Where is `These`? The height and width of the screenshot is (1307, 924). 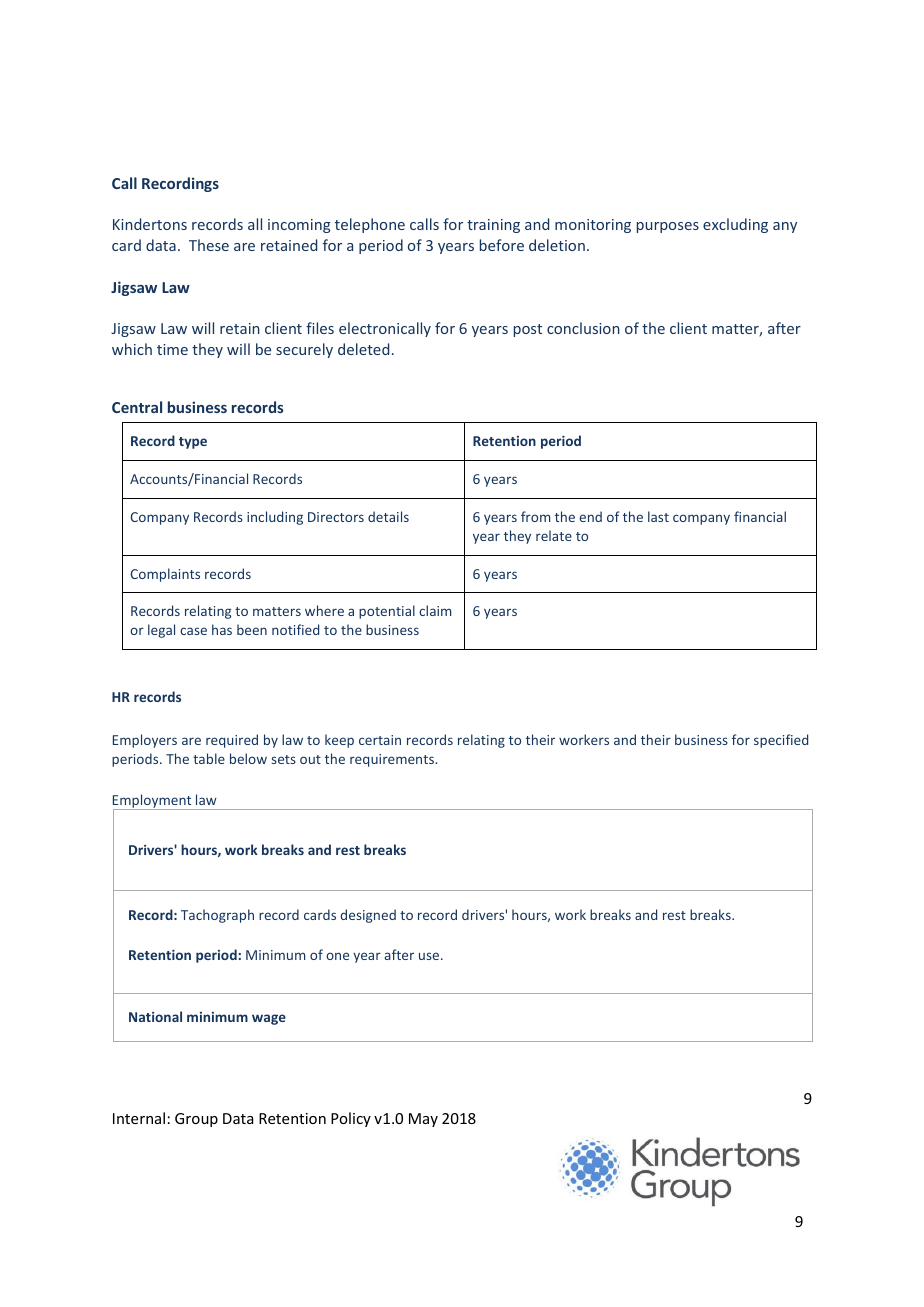
These is located at coordinates (209, 245).
